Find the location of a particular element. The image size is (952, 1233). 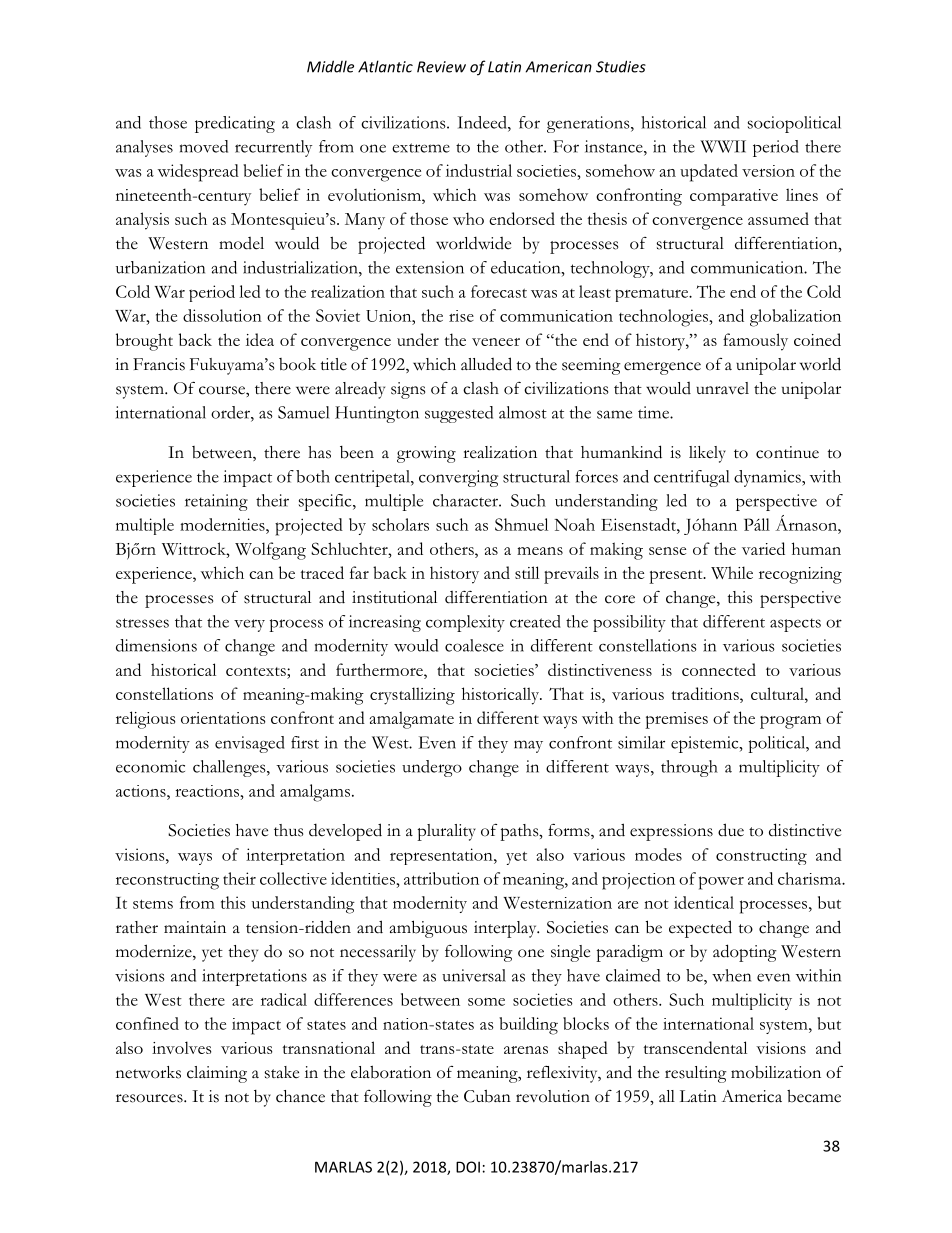

While is located at coordinates (732, 572).
